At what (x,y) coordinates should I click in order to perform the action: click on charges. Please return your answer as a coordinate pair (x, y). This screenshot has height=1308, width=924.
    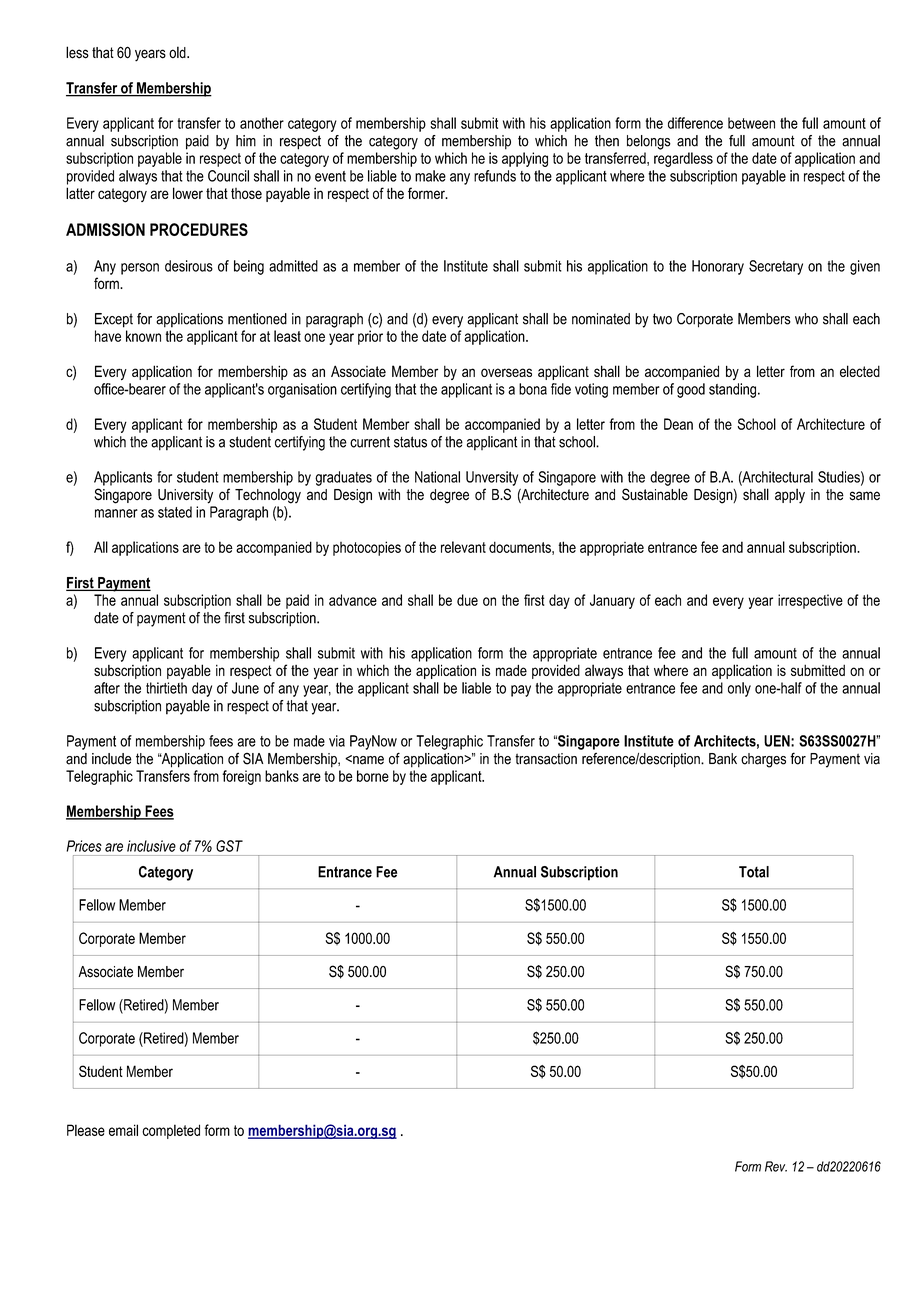
    Looking at the image, I should click on (763, 760).
